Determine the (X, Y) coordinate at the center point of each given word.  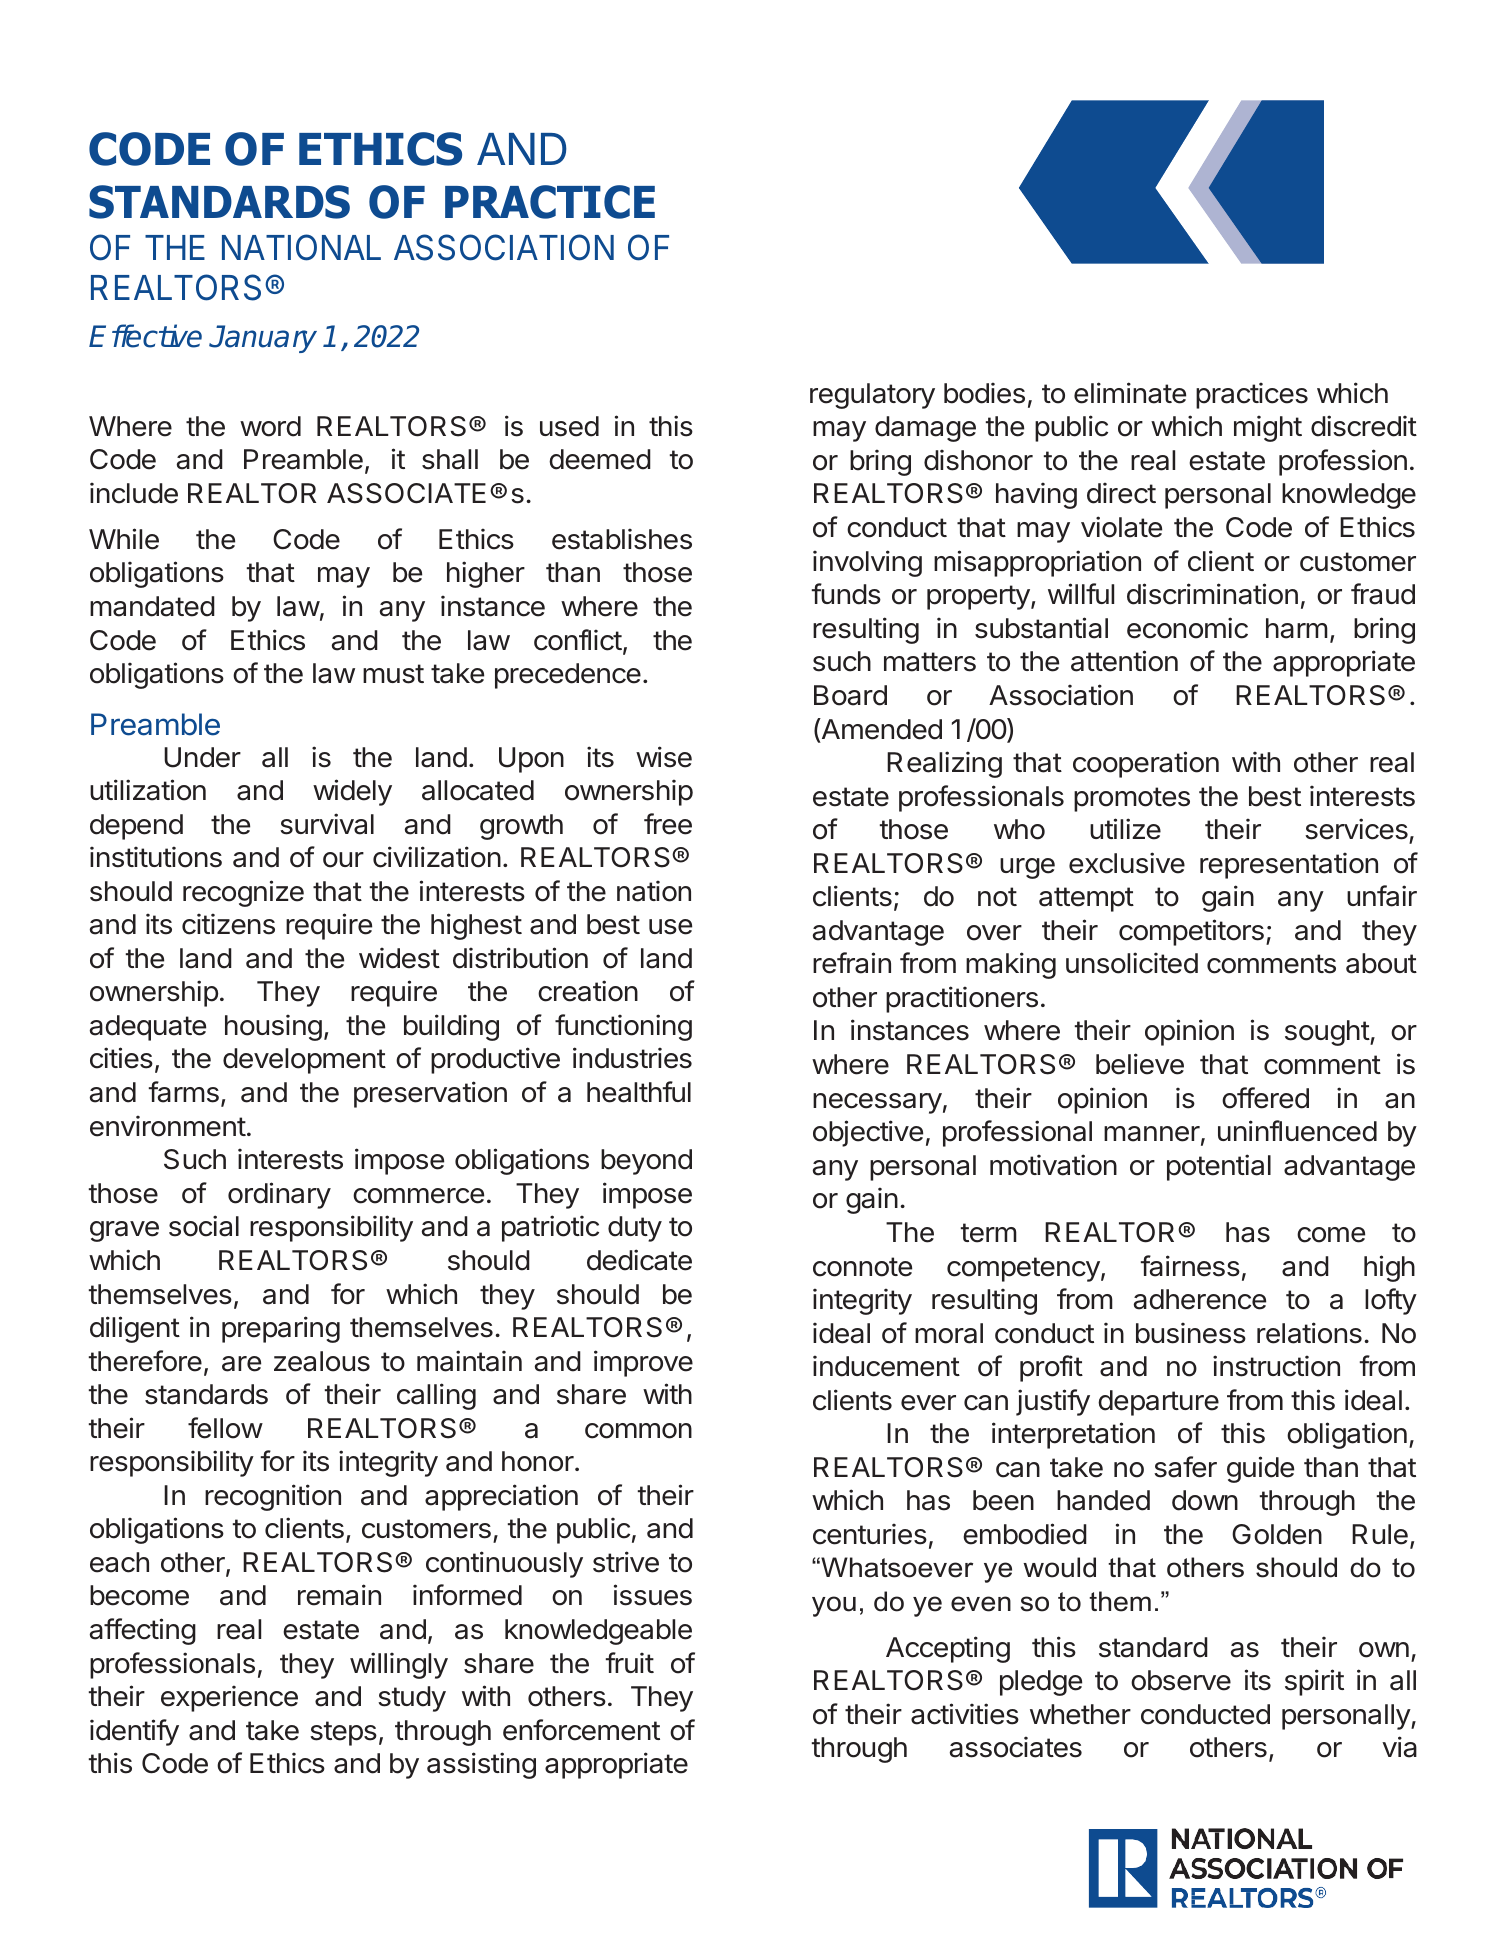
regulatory (872, 396)
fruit (630, 1662)
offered (1265, 1098)
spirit (1314, 1682)
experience (229, 1698)
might (1268, 428)
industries (632, 1058)
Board (850, 695)
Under (202, 757)
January (263, 339)
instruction (1276, 1366)
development (304, 1061)
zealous (322, 1361)
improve (643, 1363)
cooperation (1146, 764)
